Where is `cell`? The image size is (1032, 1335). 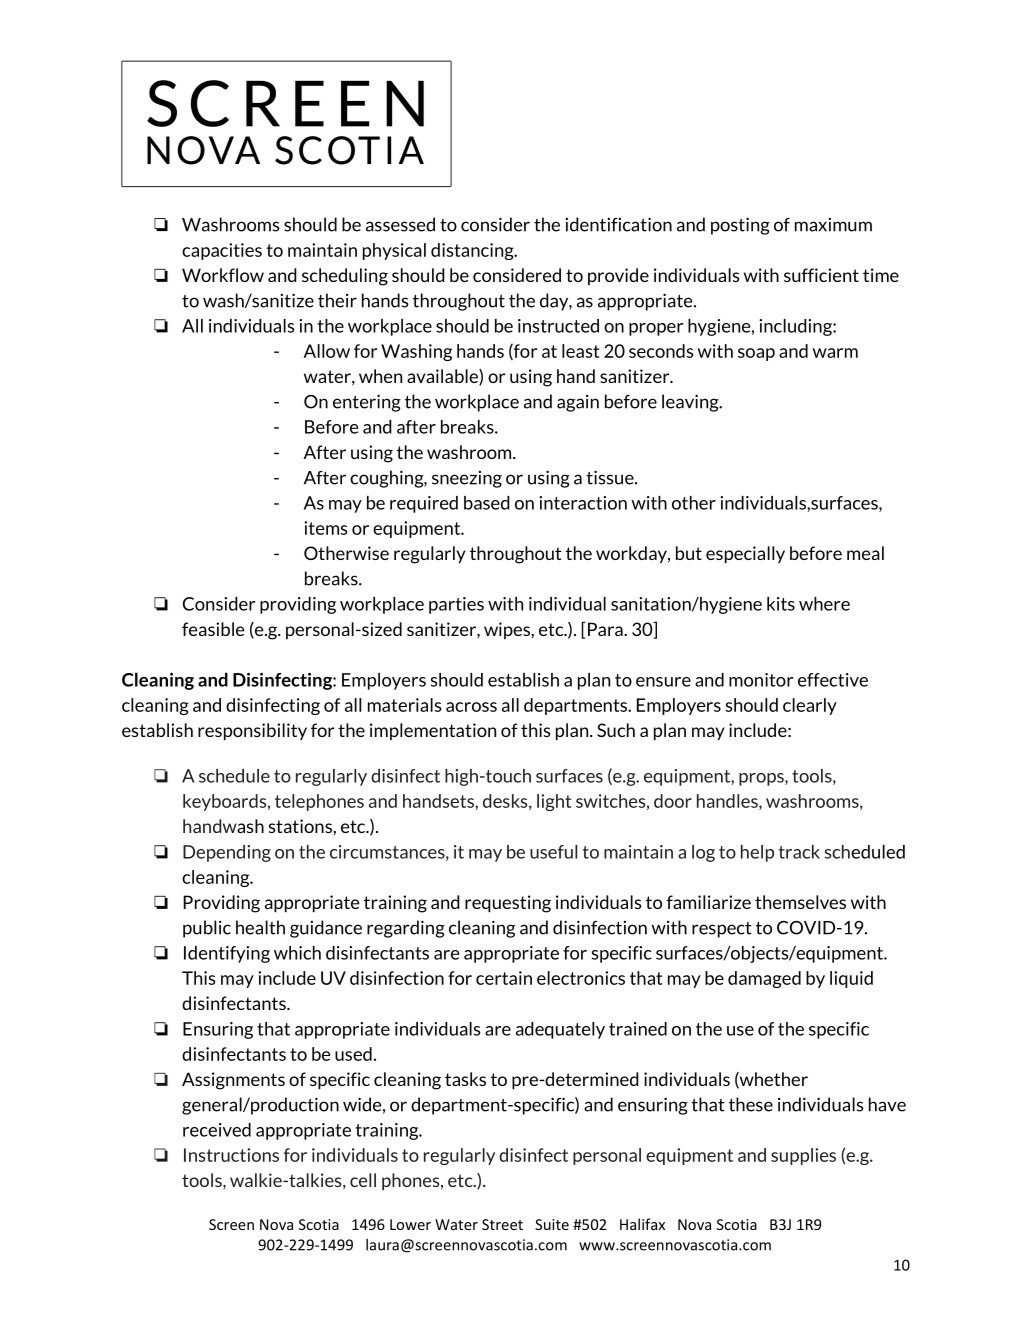
cell is located at coordinates (363, 1180).
